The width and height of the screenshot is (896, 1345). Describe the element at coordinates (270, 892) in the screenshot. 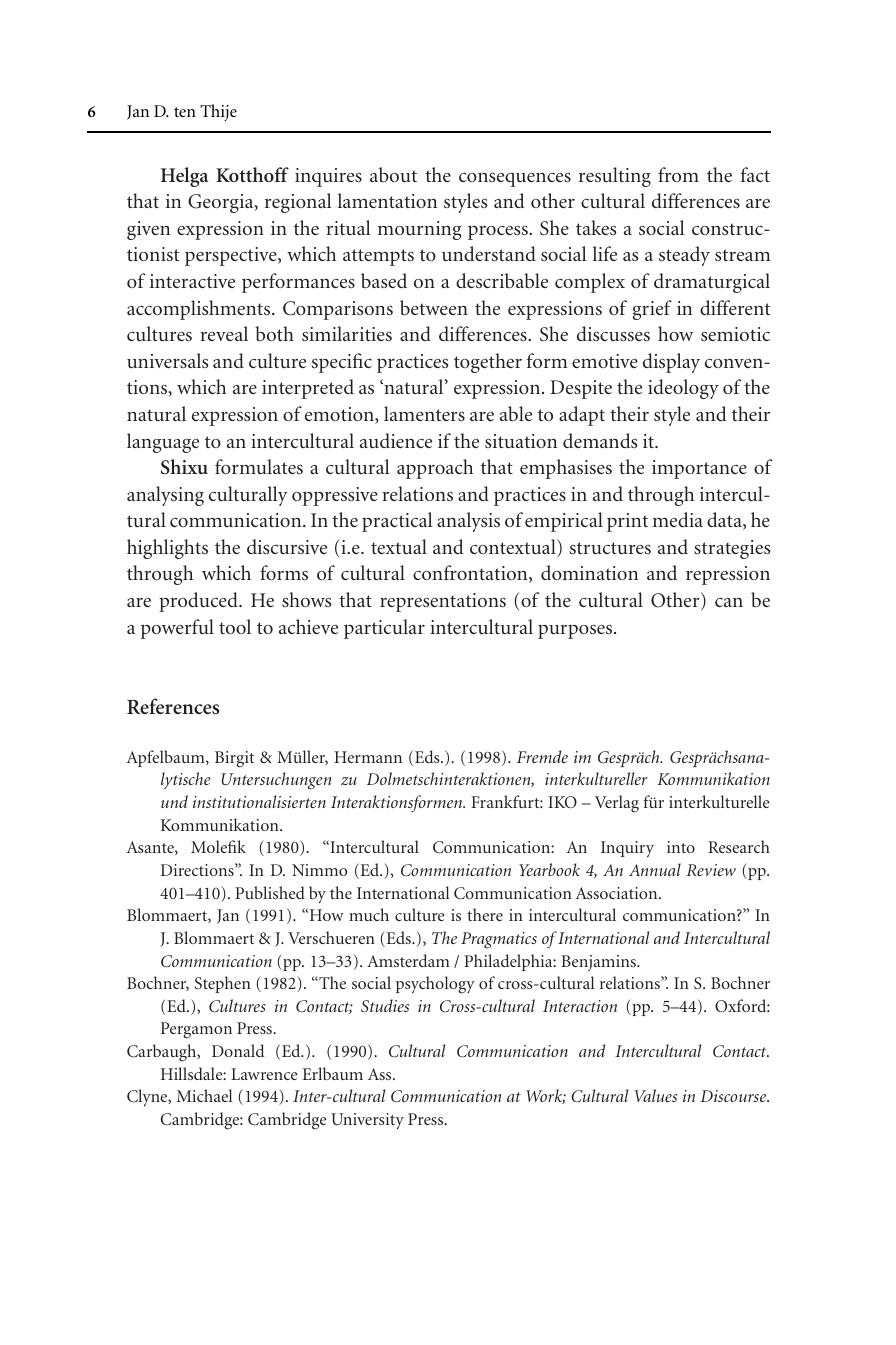

I see `Published` at that location.
